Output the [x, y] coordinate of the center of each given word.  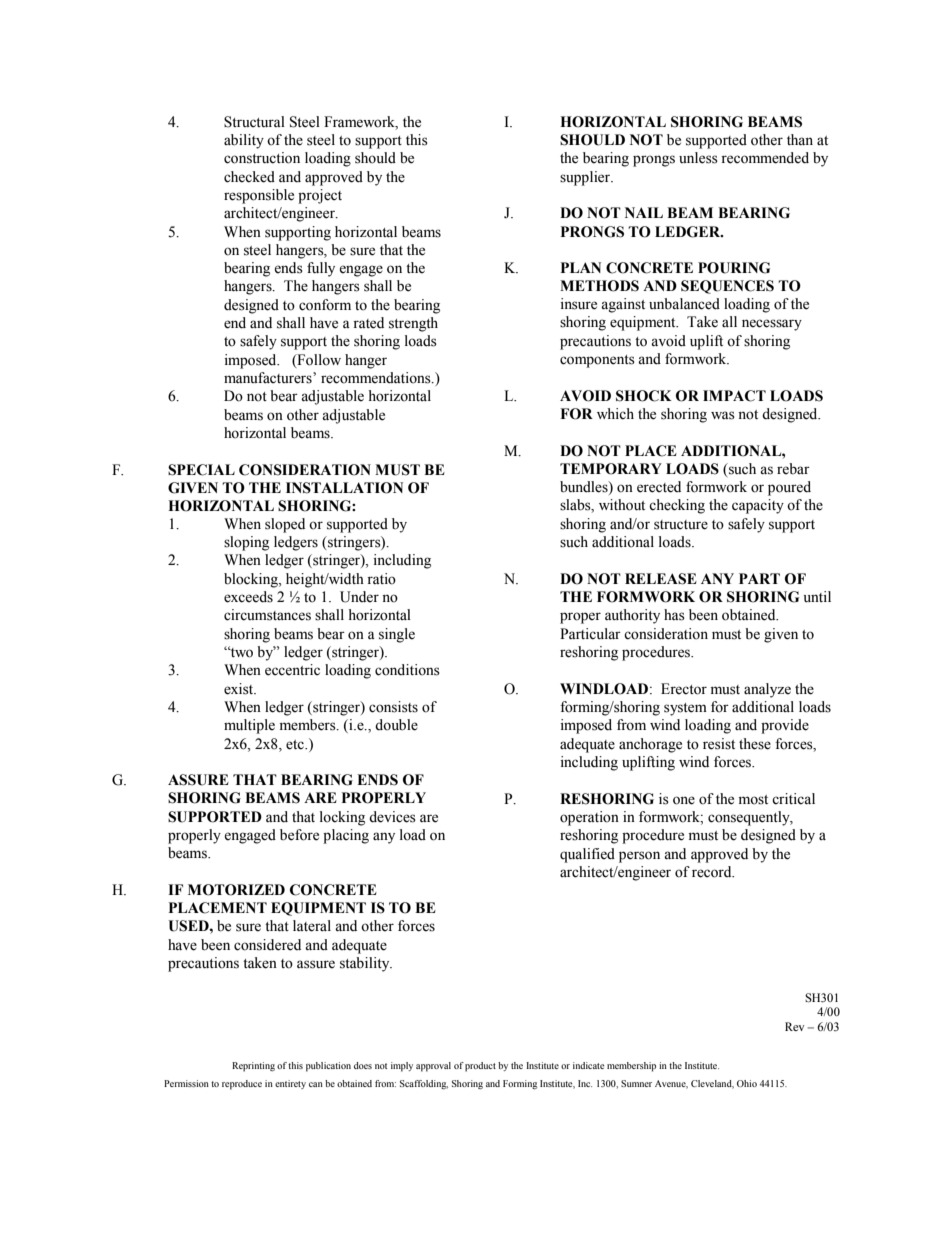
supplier [586, 178]
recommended [765, 158]
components [597, 361]
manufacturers [269, 378]
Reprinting [253, 1067]
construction [262, 158]
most [753, 800]
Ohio [747, 1083]
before [299, 835]
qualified [587, 855]
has [674, 615]
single [397, 635]
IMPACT [734, 396]
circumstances [267, 615]
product [480, 1067]
